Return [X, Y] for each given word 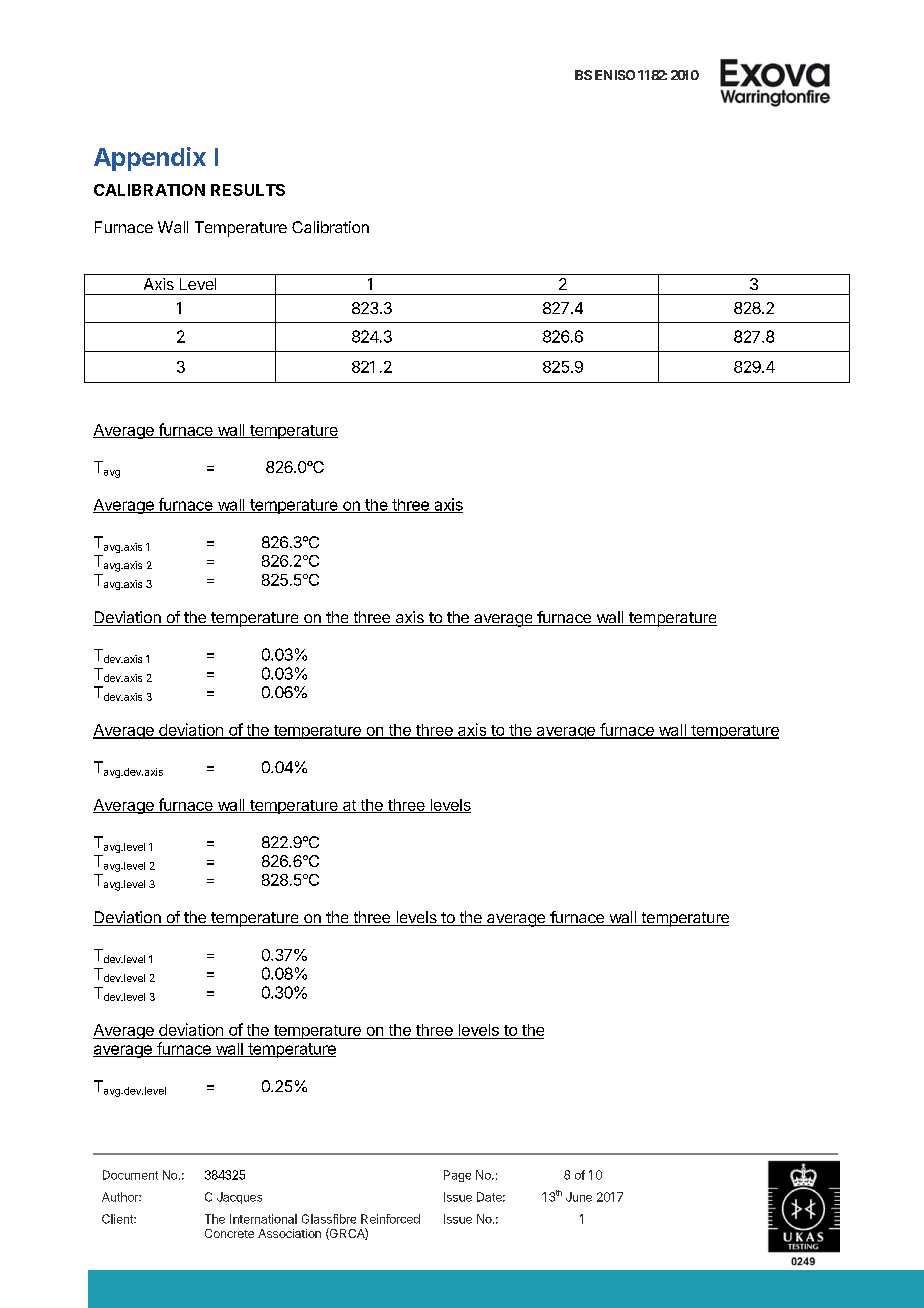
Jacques [239, 1198]
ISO [625, 75]
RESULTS [248, 190]
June [579, 1197]
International [263, 1219]
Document [130, 1175]
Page [457, 1176]
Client [118, 1219]
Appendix [150, 159]
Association [289, 1233]
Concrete [229, 1233]
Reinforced [390, 1219]
